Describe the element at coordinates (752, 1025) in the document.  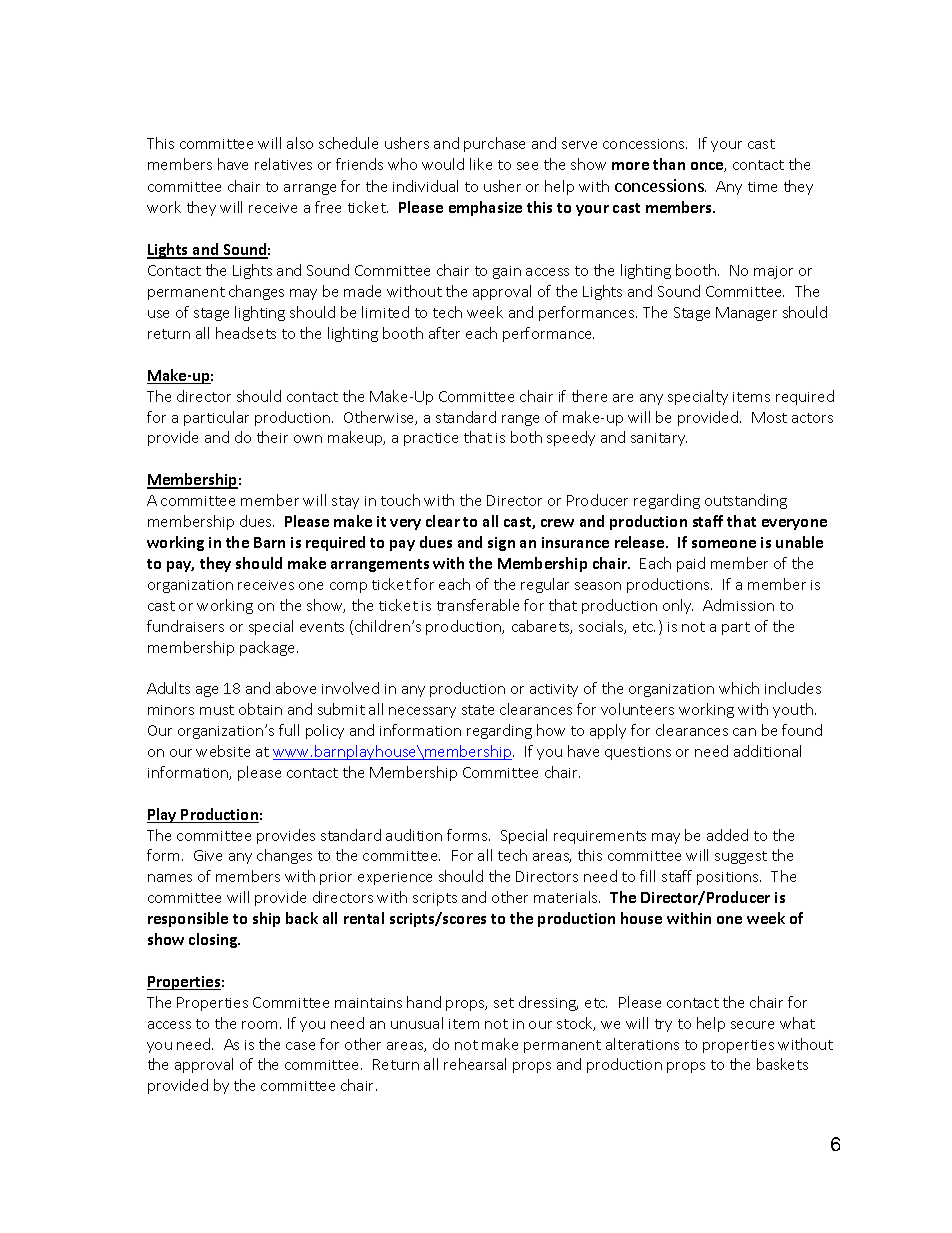
I see `secure` at that location.
